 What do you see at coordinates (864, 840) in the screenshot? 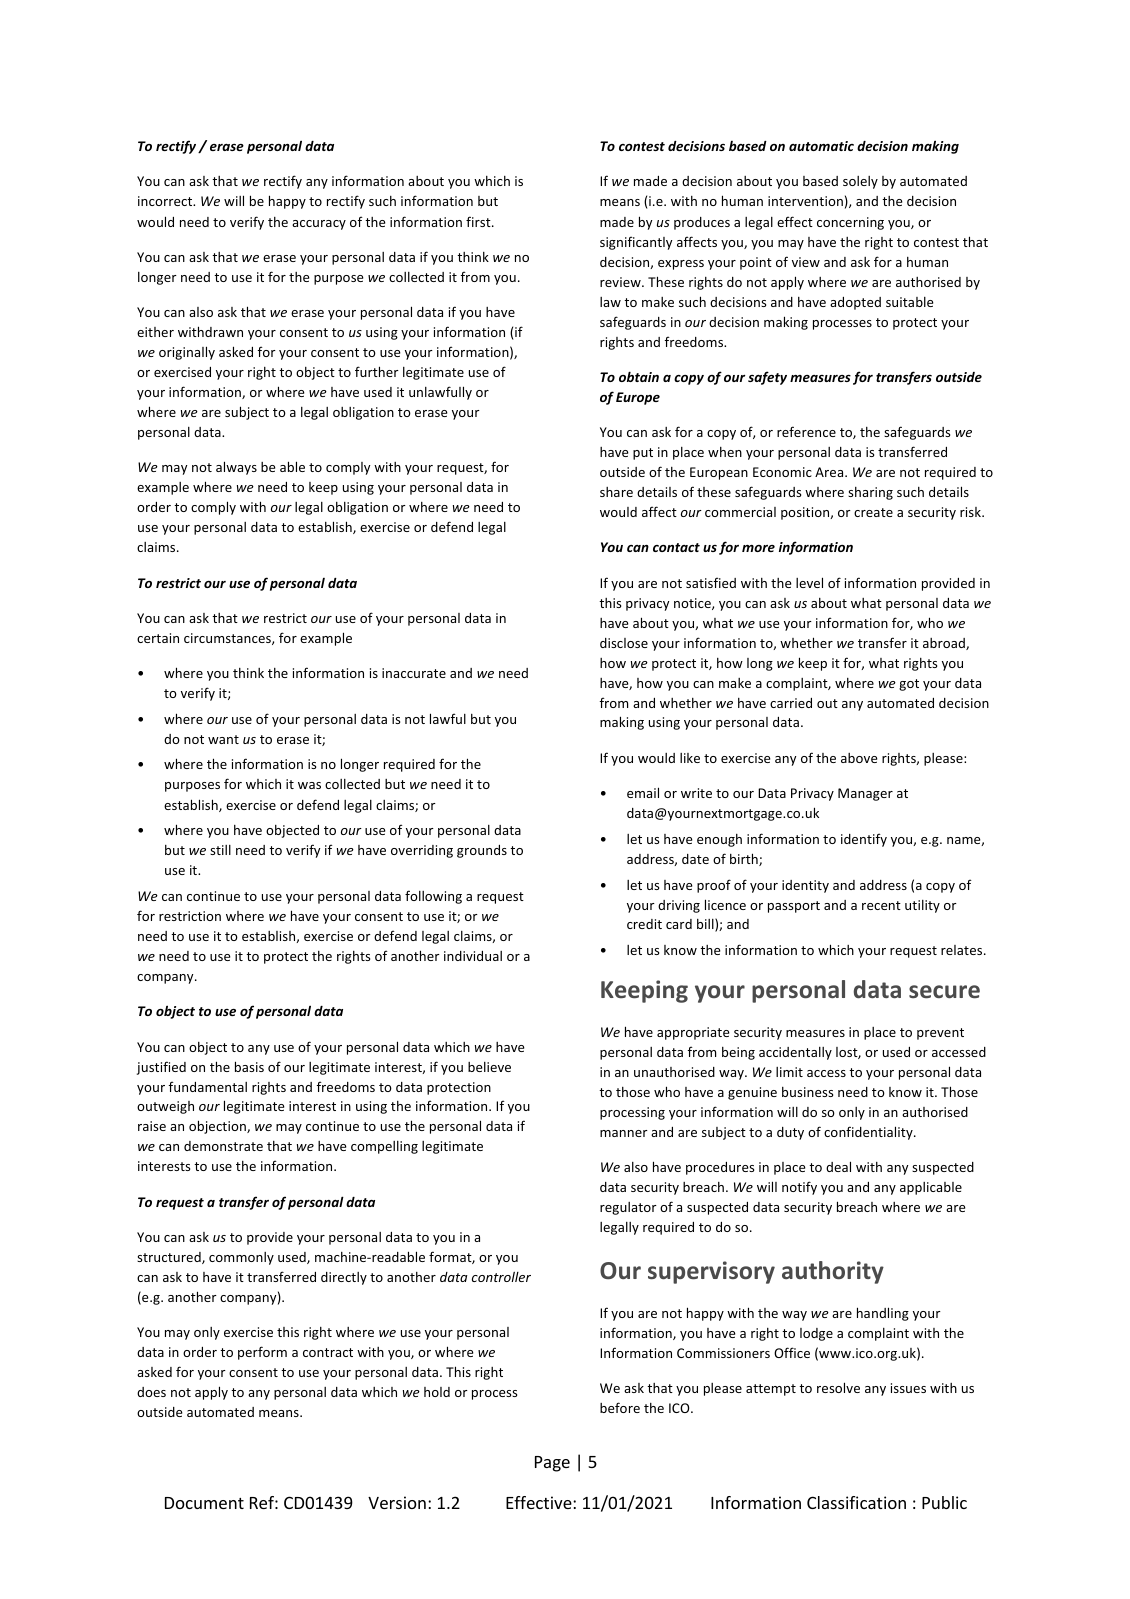
I see `identify` at bounding box center [864, 840].
